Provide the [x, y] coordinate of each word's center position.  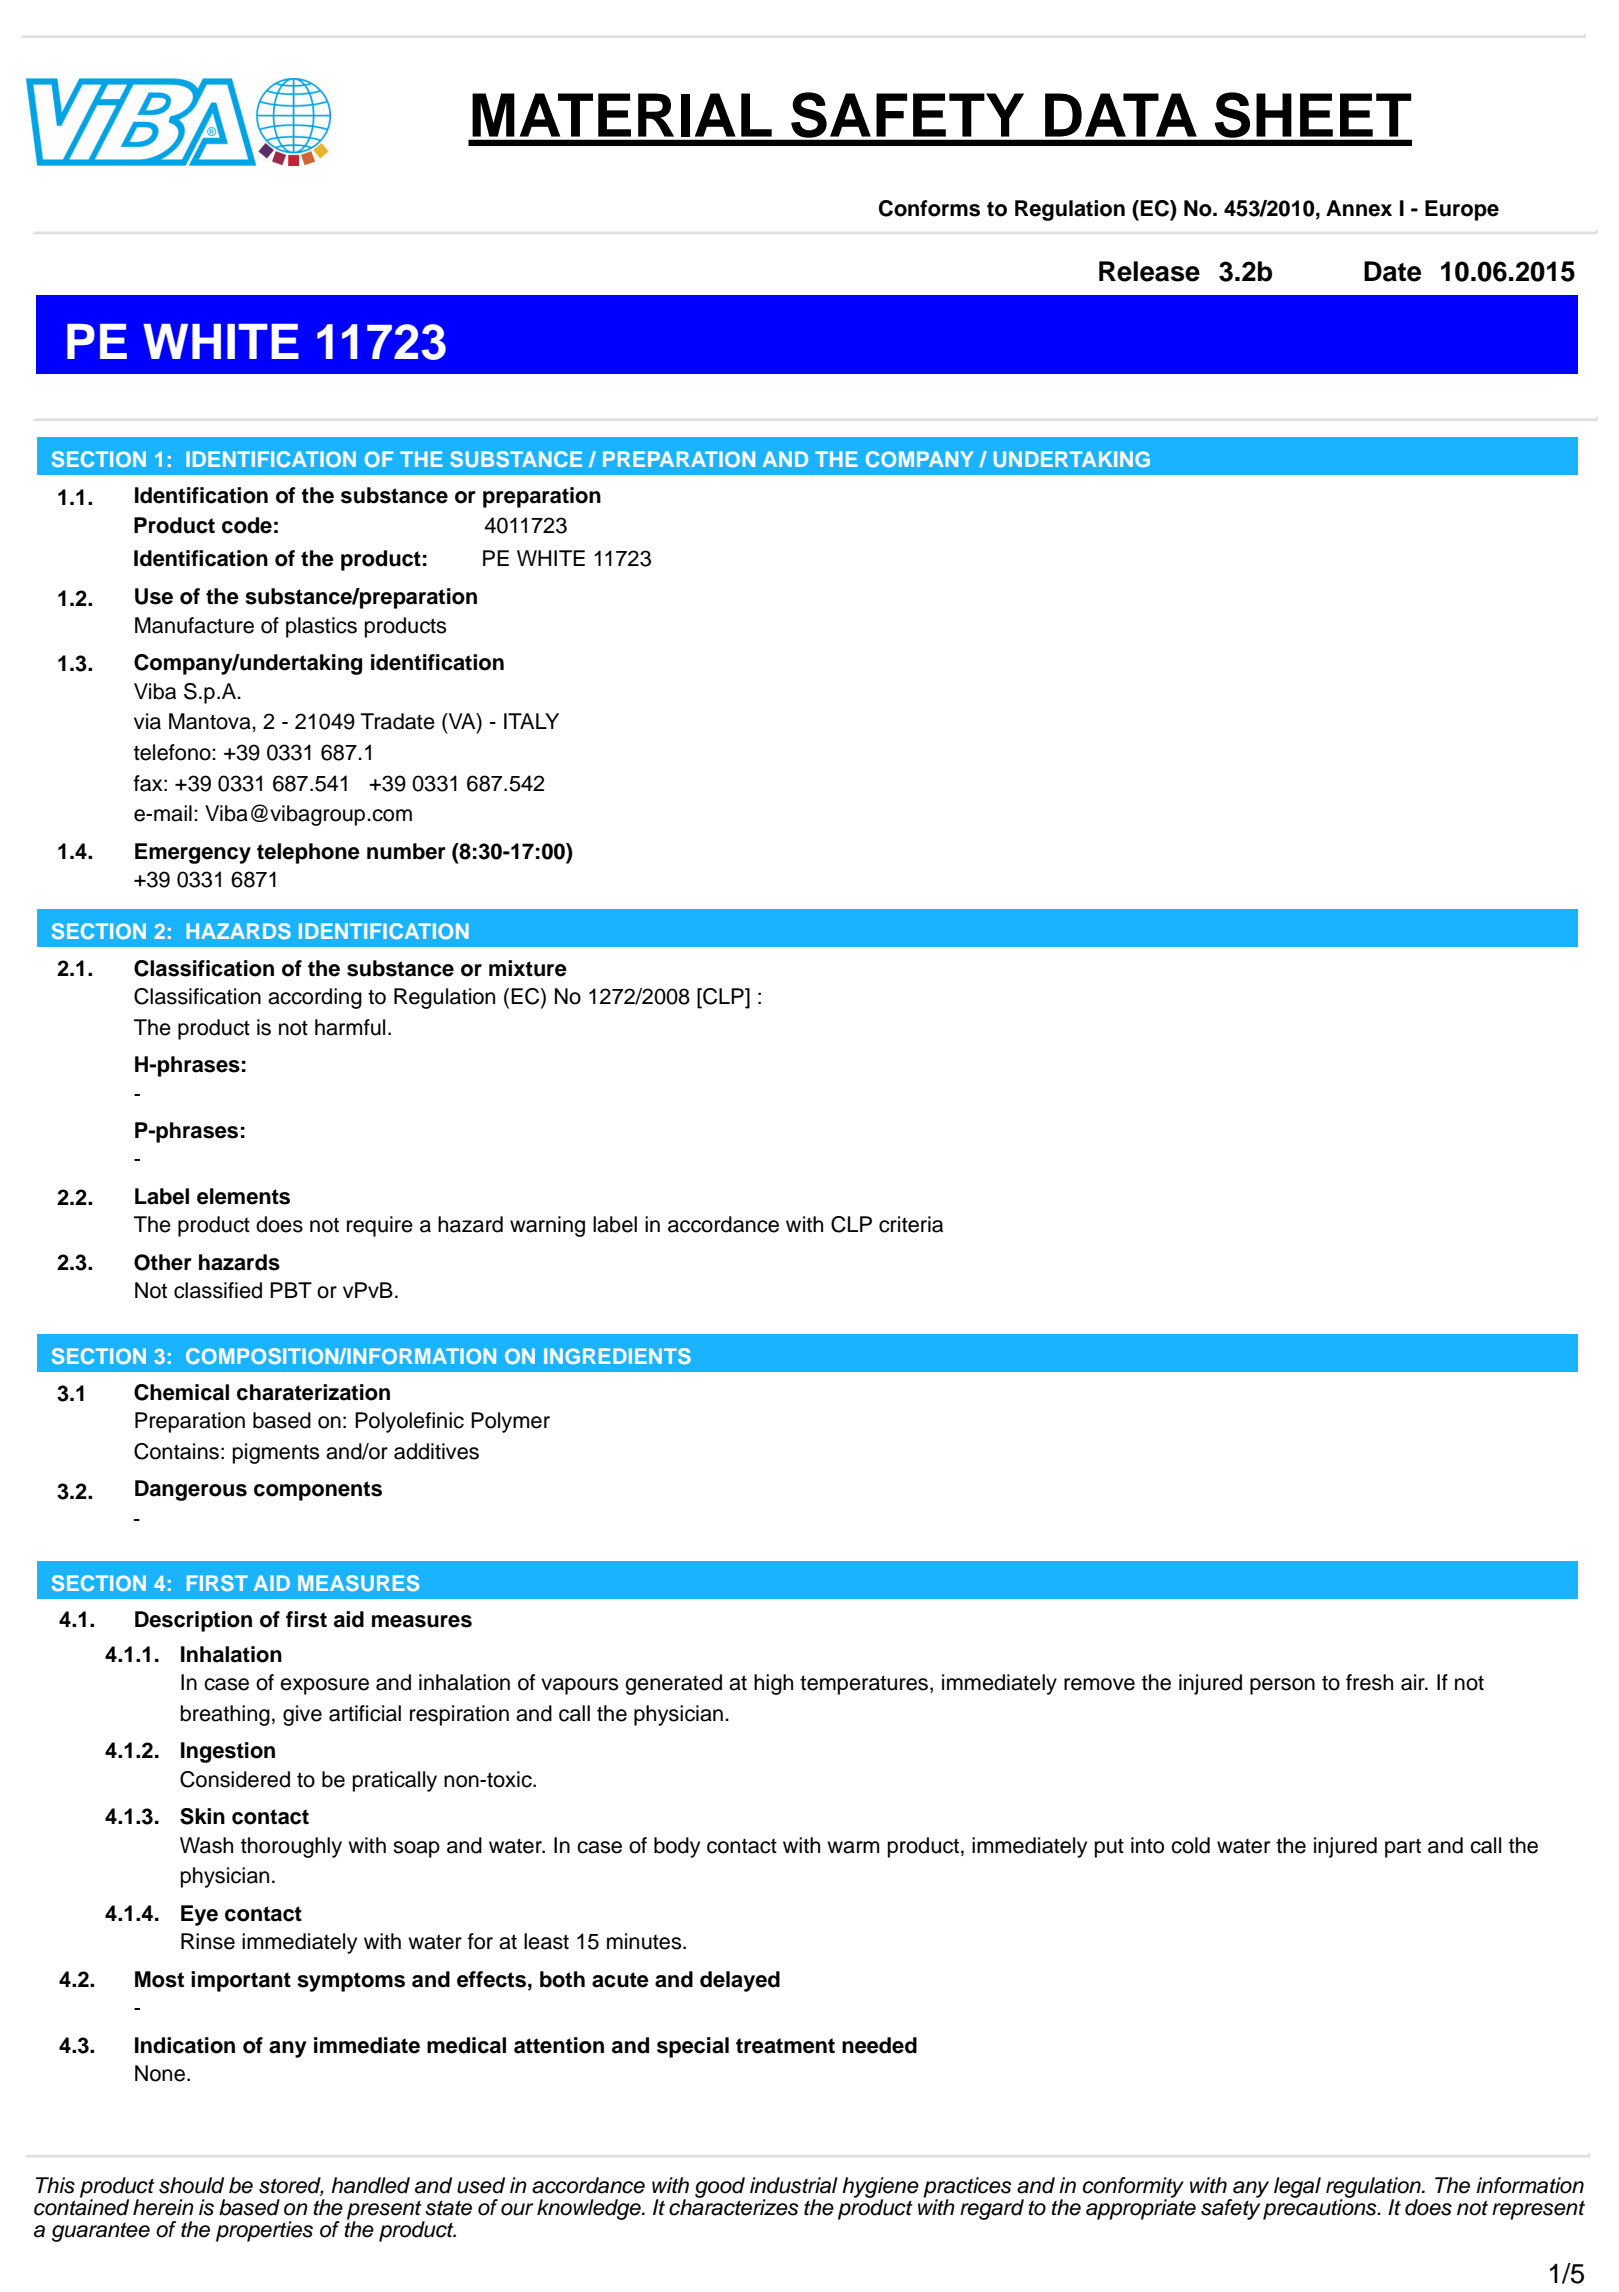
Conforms [929, 208]
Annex [1359, 208]
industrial [794, 2185]
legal [1297, 2187]
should [191, 2185]
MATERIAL [622, 115]
